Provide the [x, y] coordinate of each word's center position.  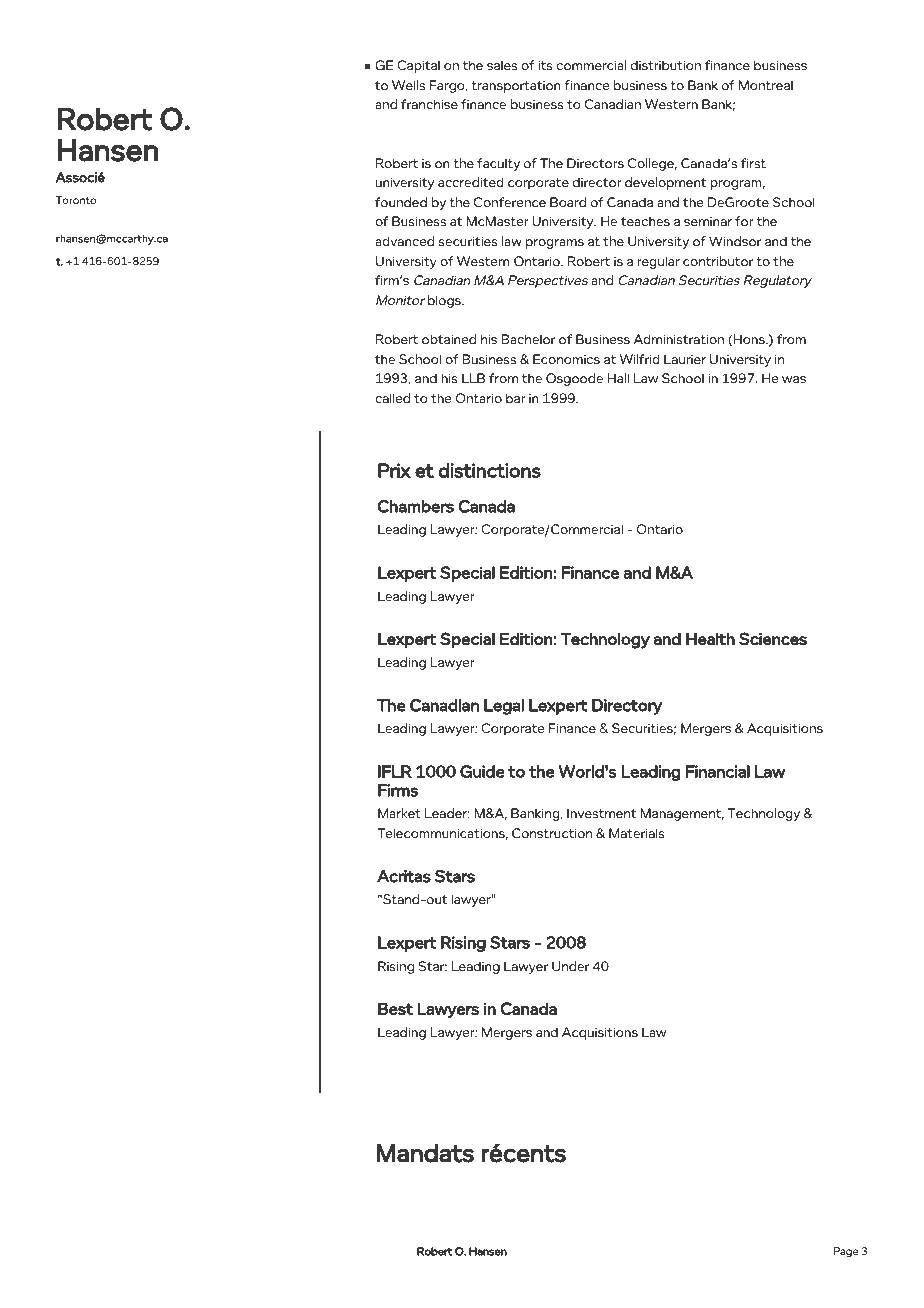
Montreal [766, 85]
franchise [429, 104]
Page [846, 1252]
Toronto [76, 200]
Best [395, 1008]
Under [570, 966]
